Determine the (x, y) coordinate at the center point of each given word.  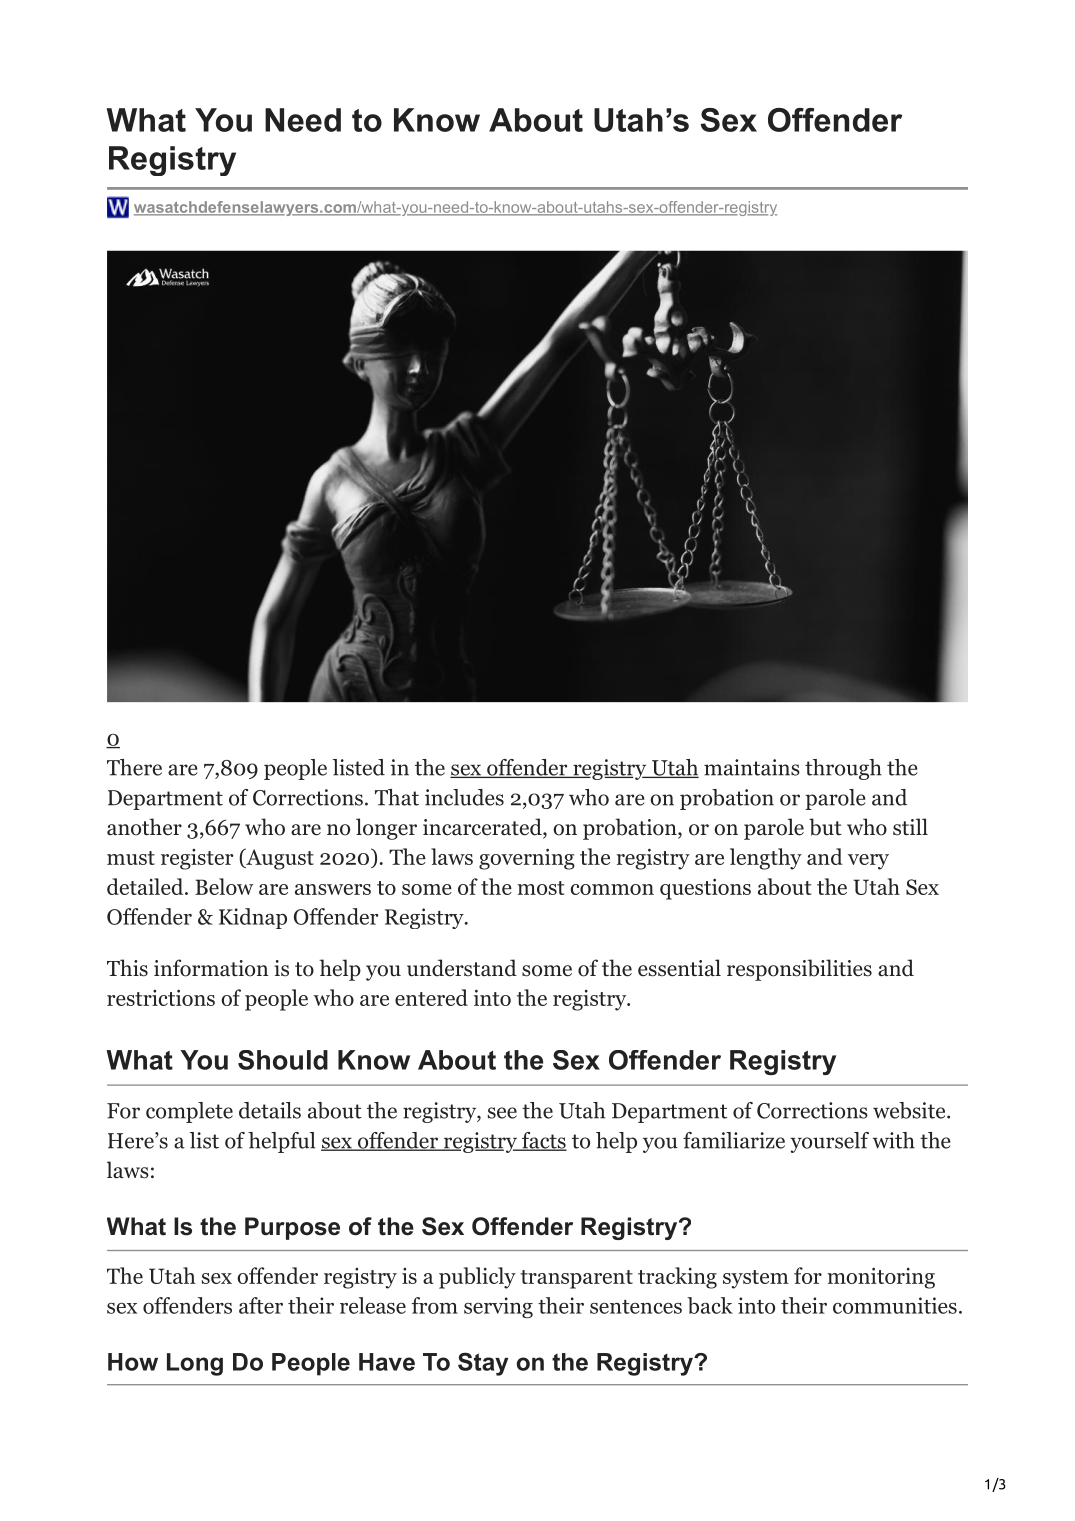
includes (464, 797)
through (843, 769)
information (211, 968)
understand (462, 968)
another (144, 827)
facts (543, 1141)
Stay (483, 1364)
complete (189, 1112)
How (133, 1362)
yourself (829, 1142)
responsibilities (799, 970)
